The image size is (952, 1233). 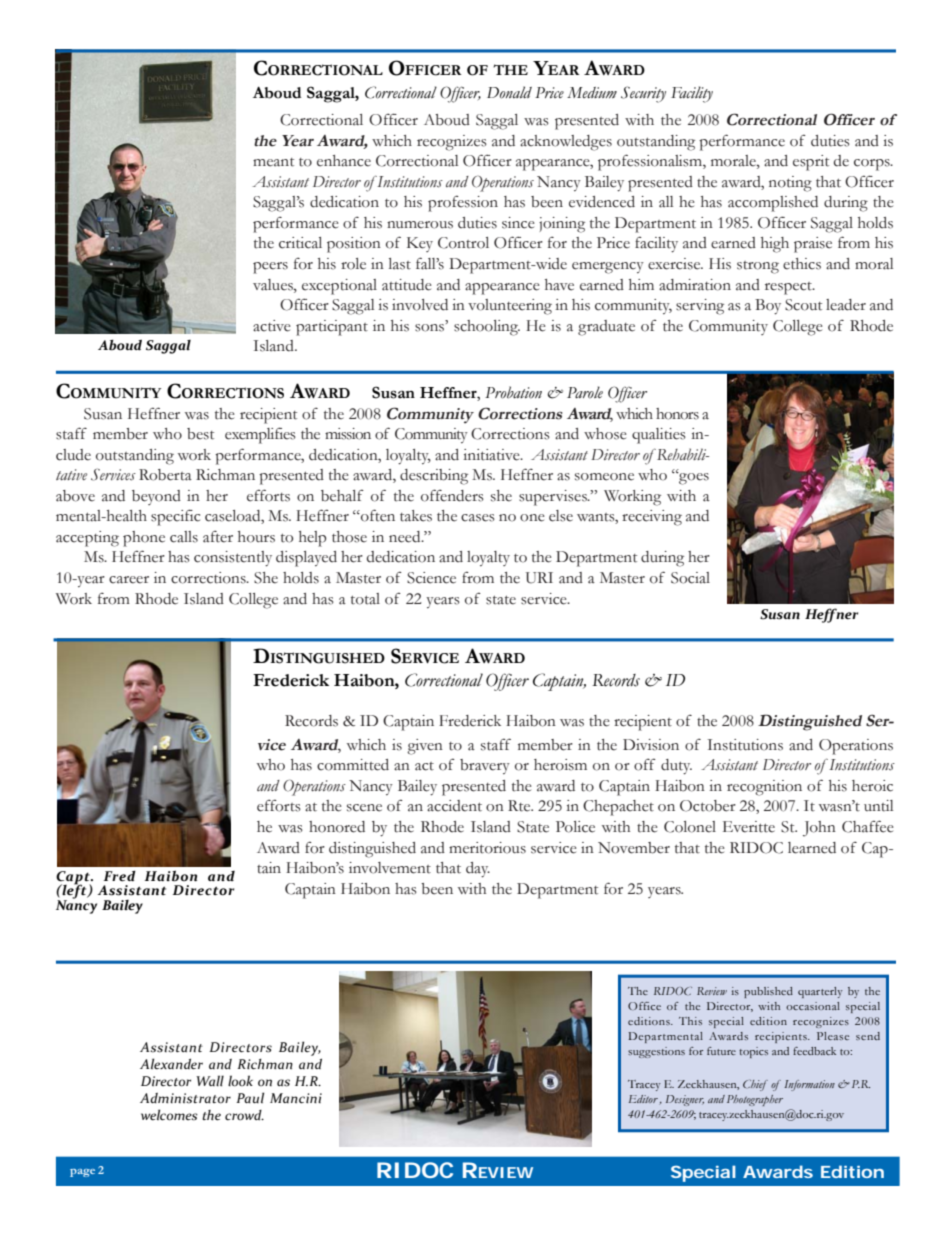 What do you see at coordinates (169, 1115) in the screenshot?
I see `welcomes` at bounding box center [169, 1115].
